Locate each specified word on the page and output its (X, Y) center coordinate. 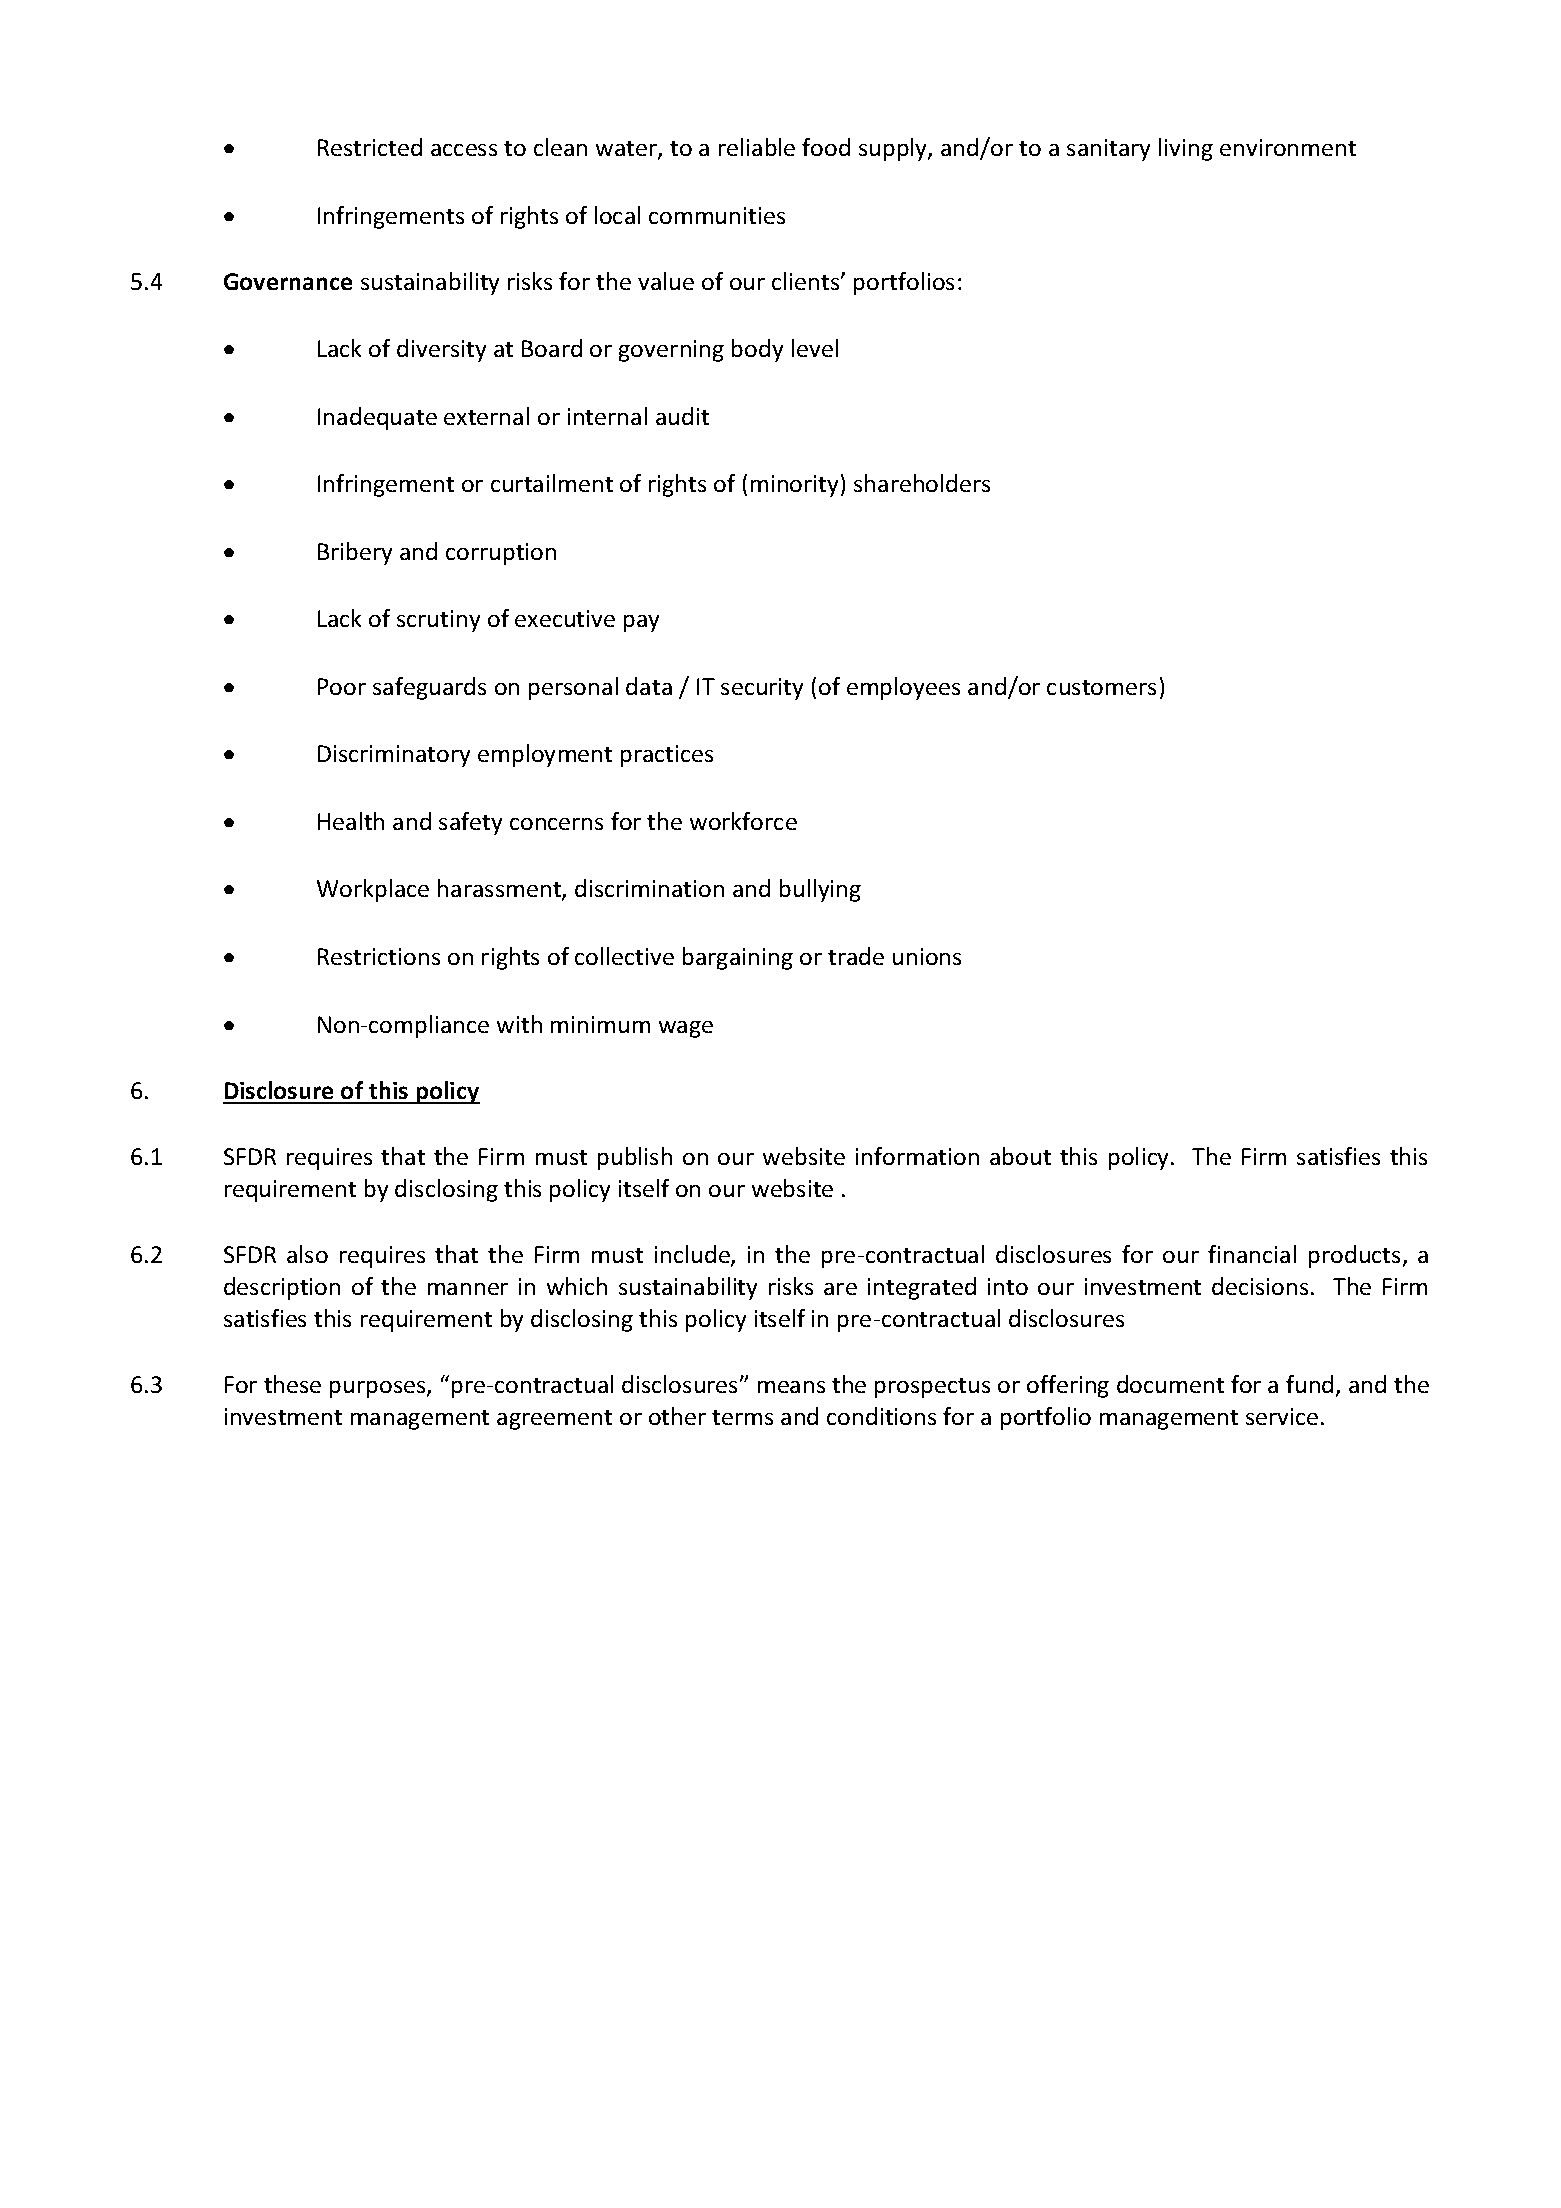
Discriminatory (394, 756)
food (826, 147)
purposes (379, 1389)
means (791, 1387)
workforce (743, 821)
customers (1101, 687)
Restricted (370, 147)
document (1170, 1384)
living (1186, 149)
